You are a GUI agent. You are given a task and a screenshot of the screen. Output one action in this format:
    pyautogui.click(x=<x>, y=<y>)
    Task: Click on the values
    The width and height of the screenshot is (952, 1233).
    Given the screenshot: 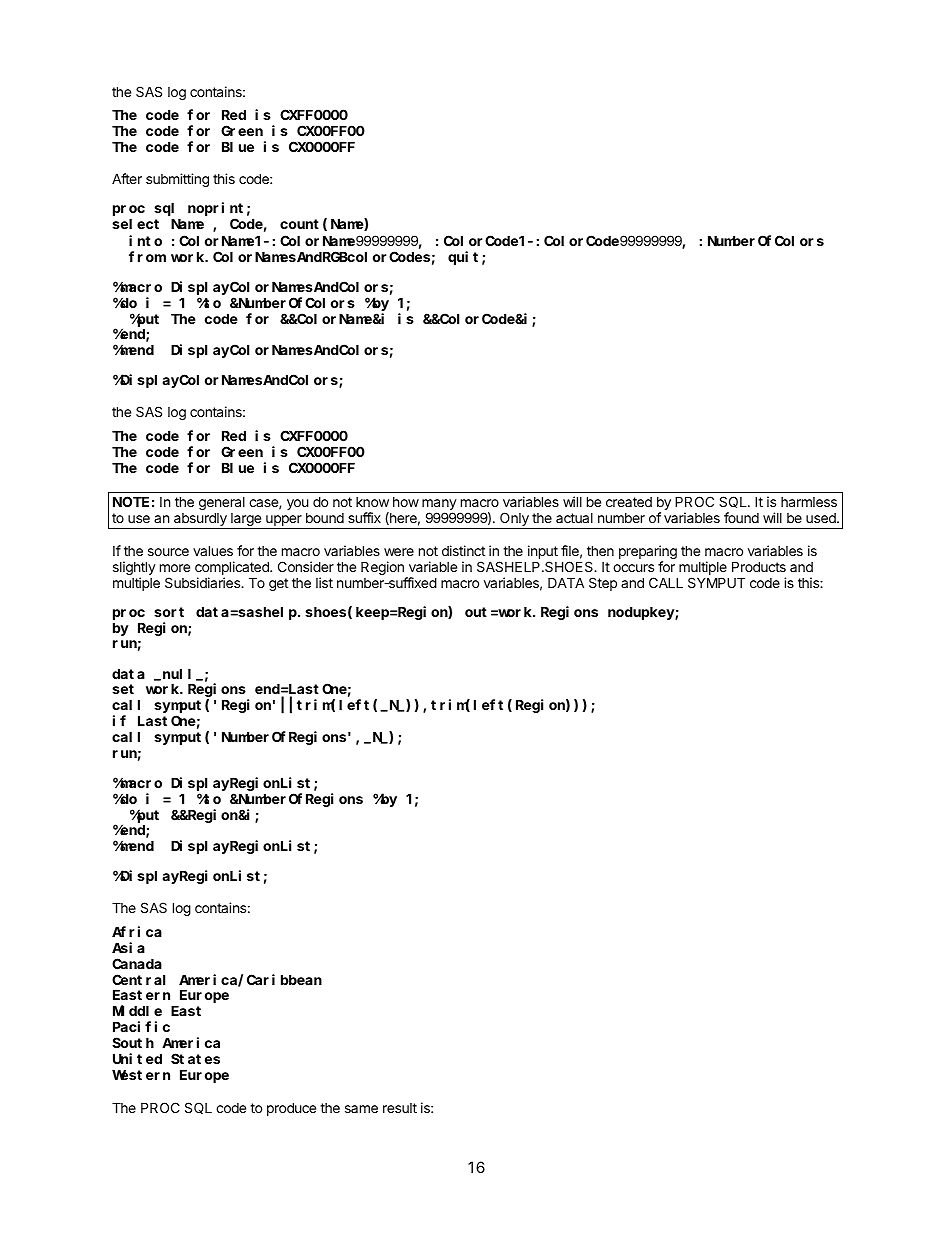 What is the action you would take?
    pyautogui.click(x=213, y=550)
